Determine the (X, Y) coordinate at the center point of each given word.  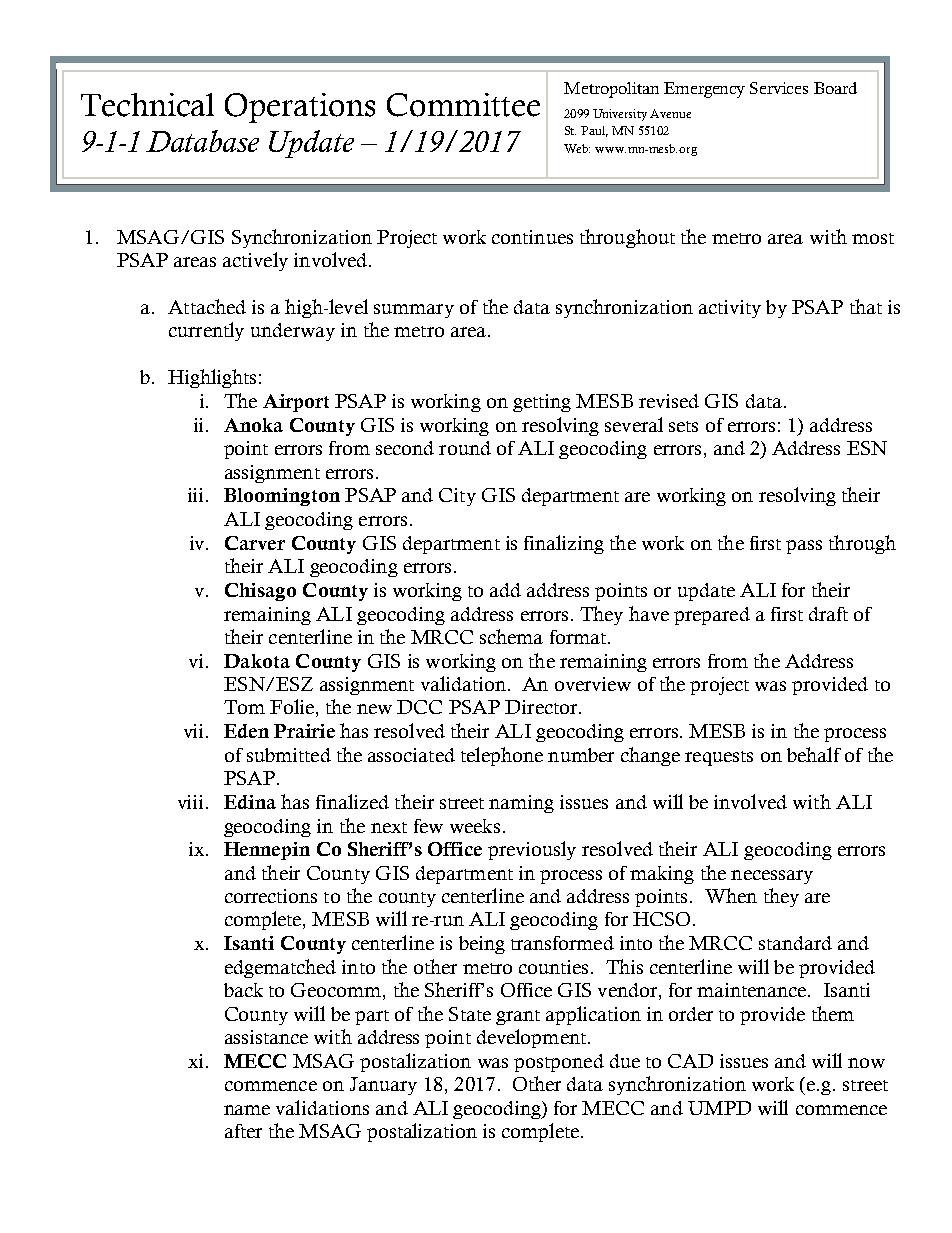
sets (683, 426)
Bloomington (282, 497)
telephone (502, 756)
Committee (463, 105)
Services (779, 88)
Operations (300, 108)
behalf (814, 754)
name (247, 1110)
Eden (246, 731)
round (465, 448)
